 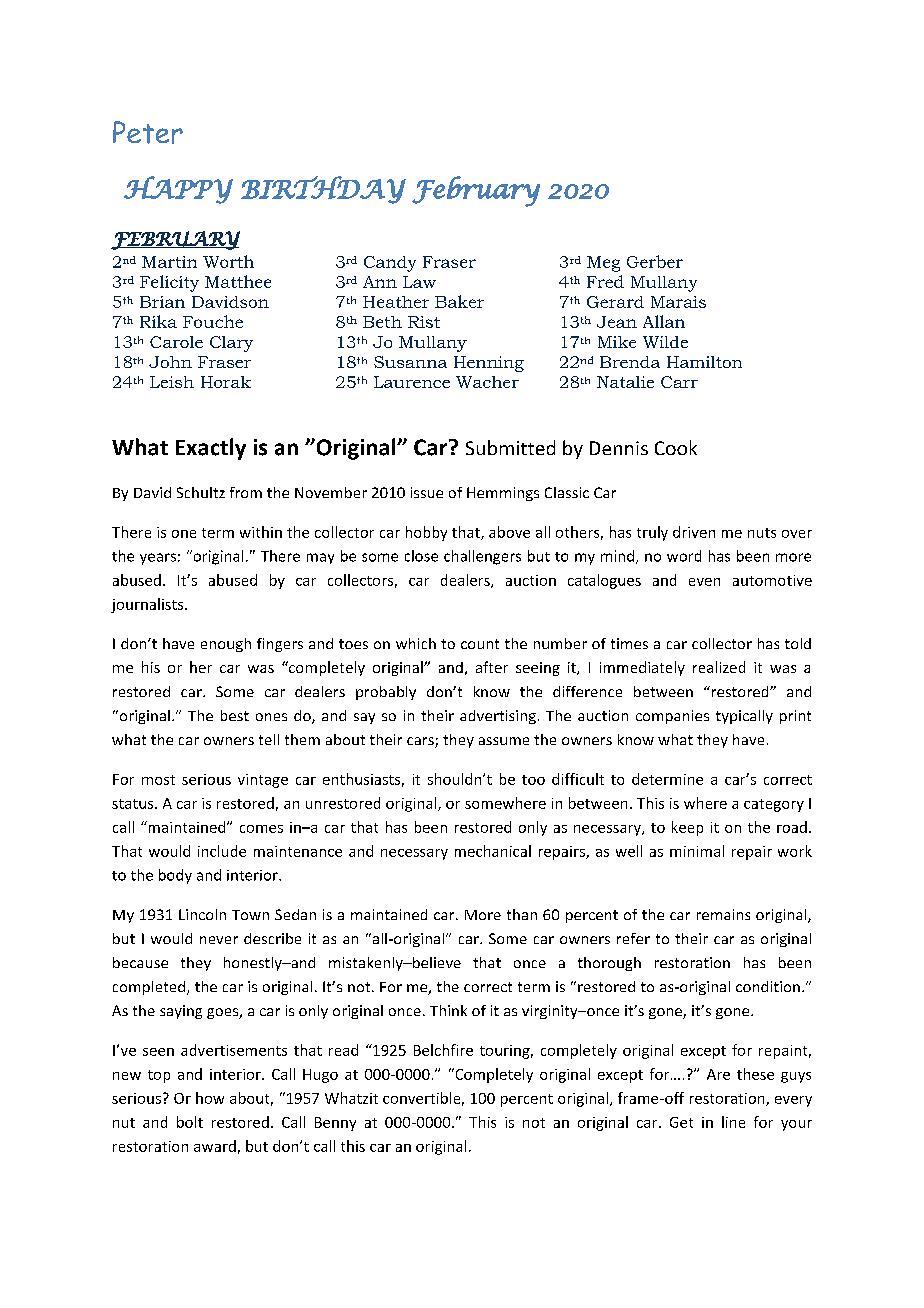 I want to click on bolt, so click(x=190, y=1122).
